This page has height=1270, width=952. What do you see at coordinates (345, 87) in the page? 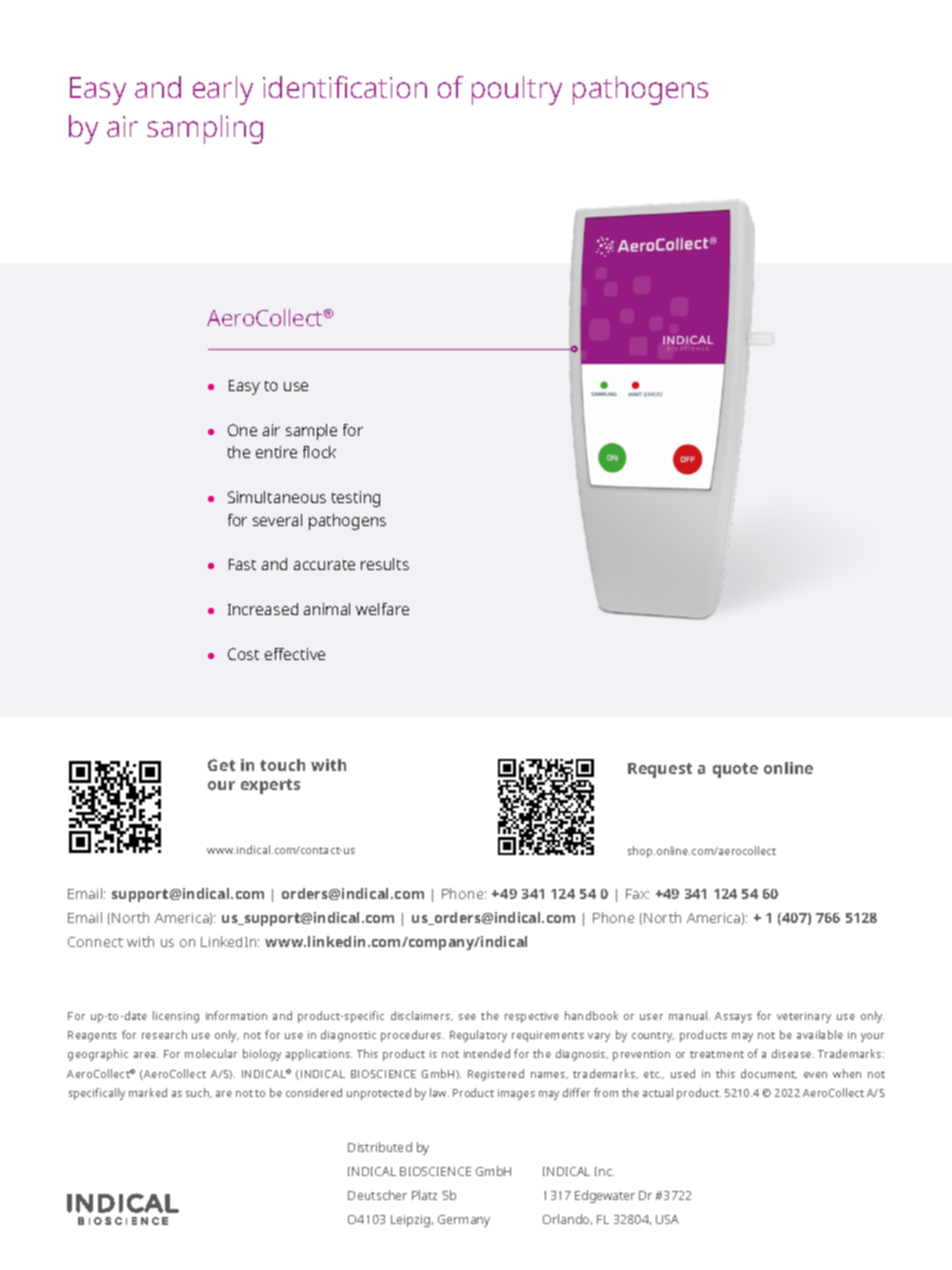
I see `identification` at bounding box center [345, 87].
